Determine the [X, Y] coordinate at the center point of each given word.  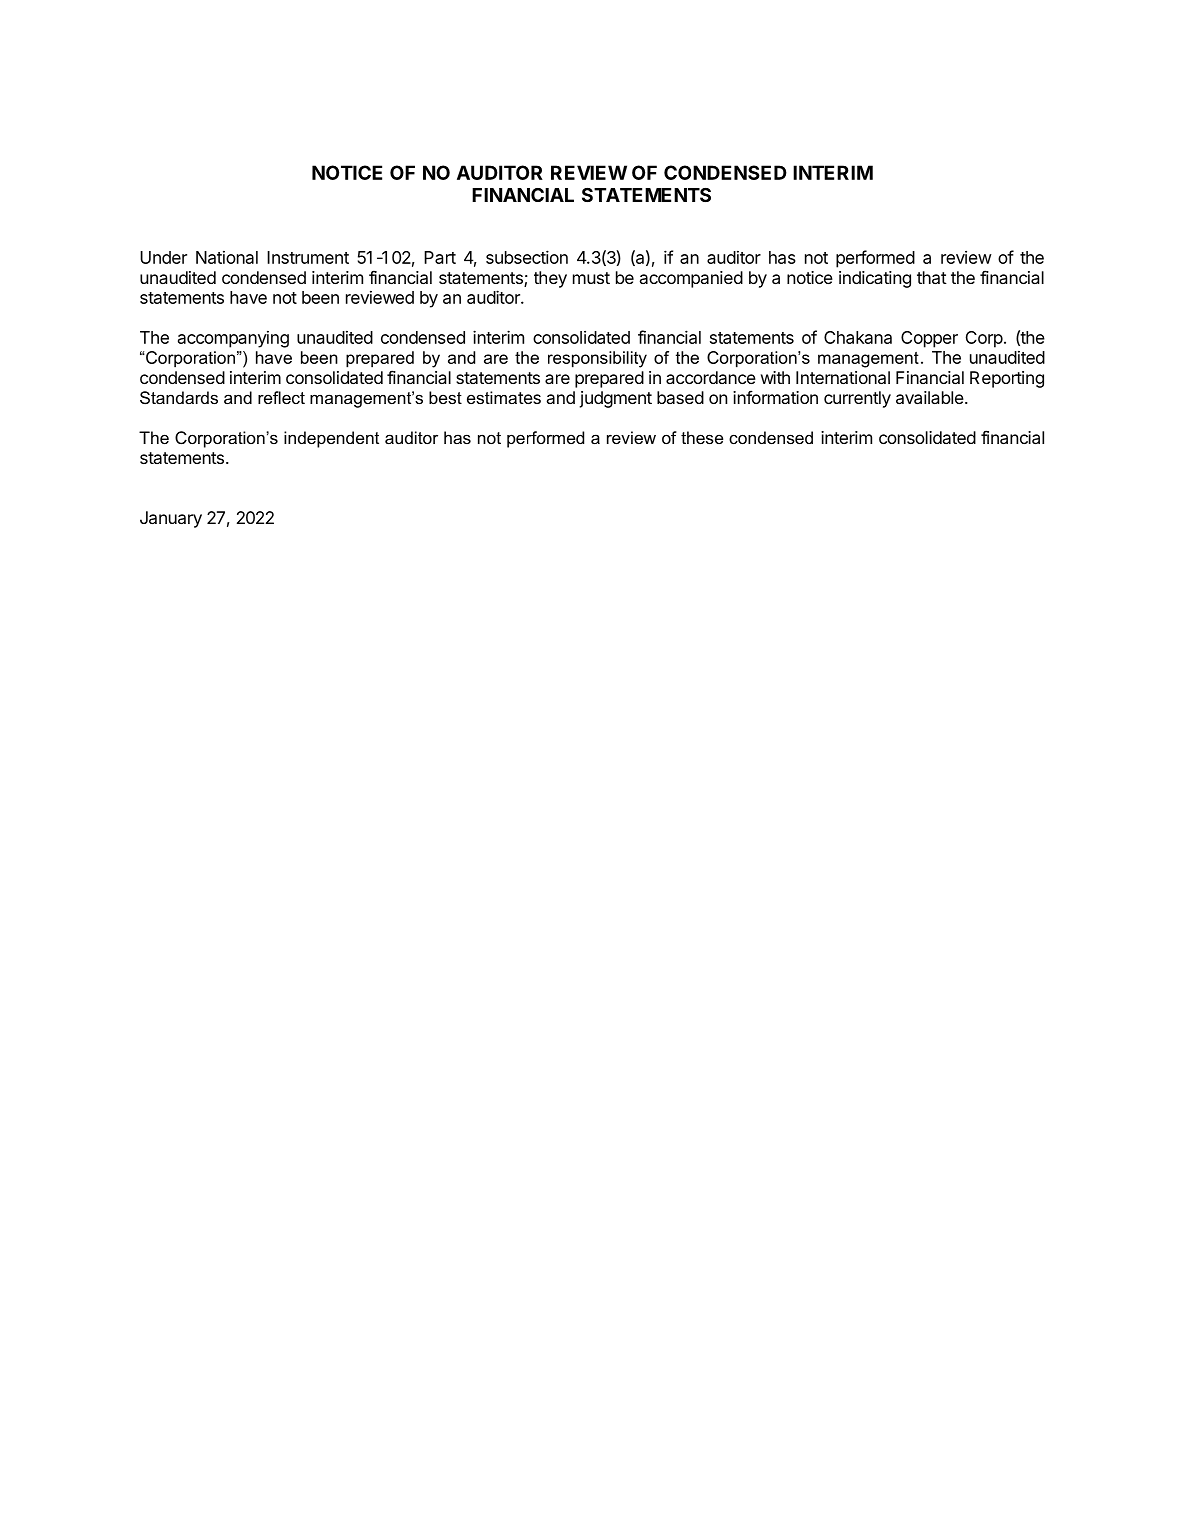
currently [857, 399]
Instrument [308, 257]
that [932, 277]
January [171, 519]
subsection [527, 257]
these [702, 437]
